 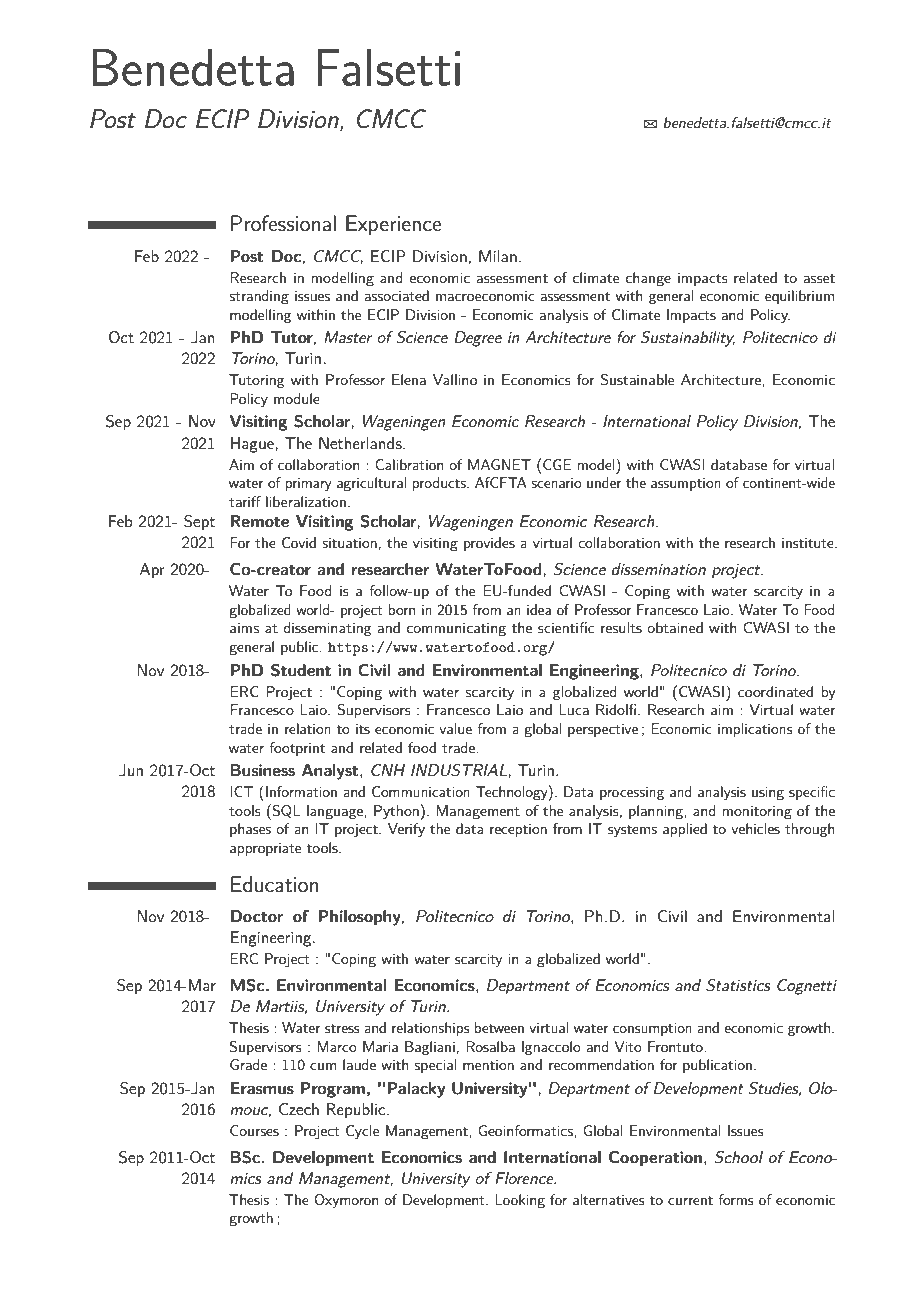 What do you see at coordinates (525, 1178) in the page?
I see `Florence` at bounding box center [525, 1178].
